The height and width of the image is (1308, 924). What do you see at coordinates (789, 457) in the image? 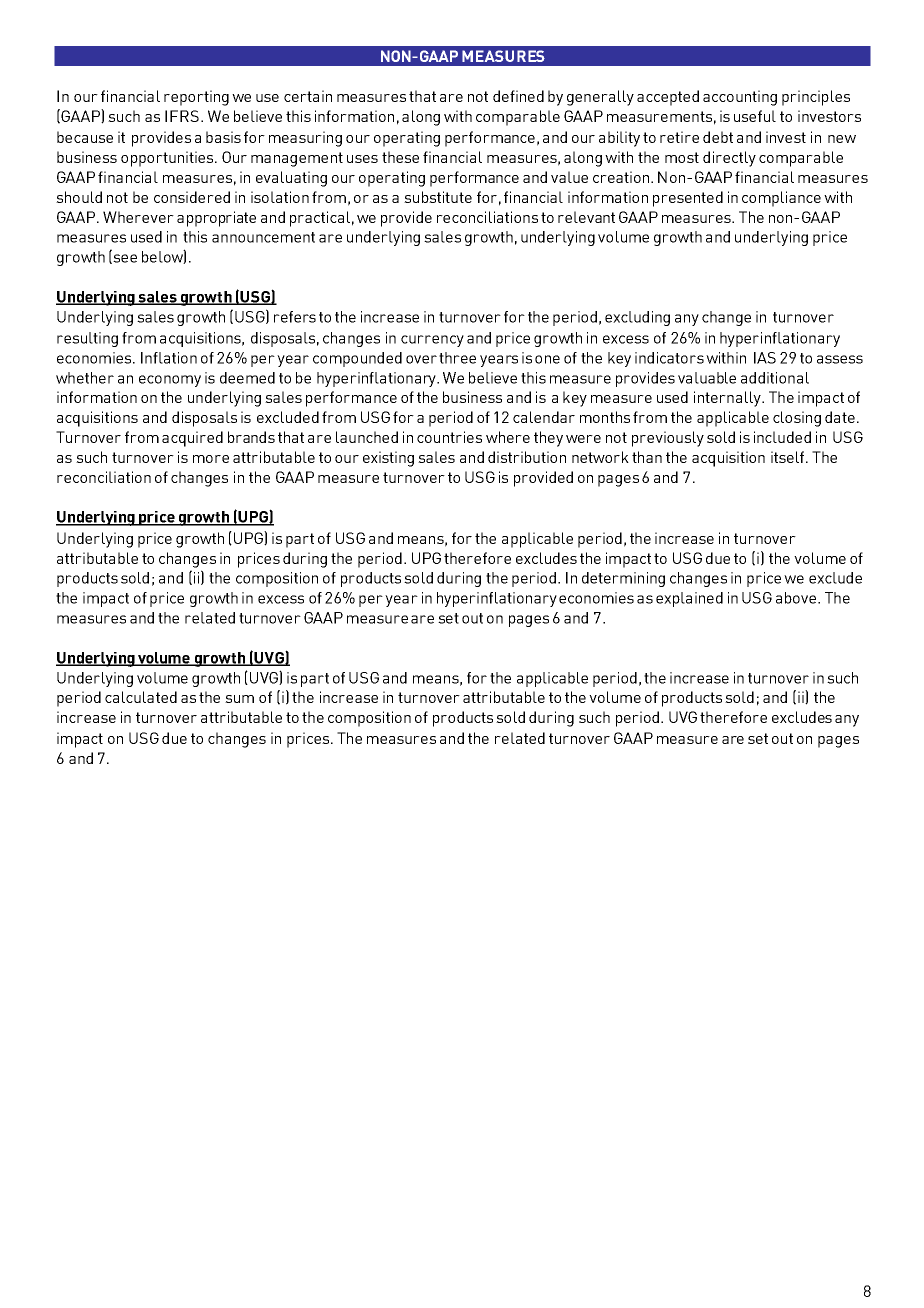
I see `itself` at bounding box center [789, 457].
